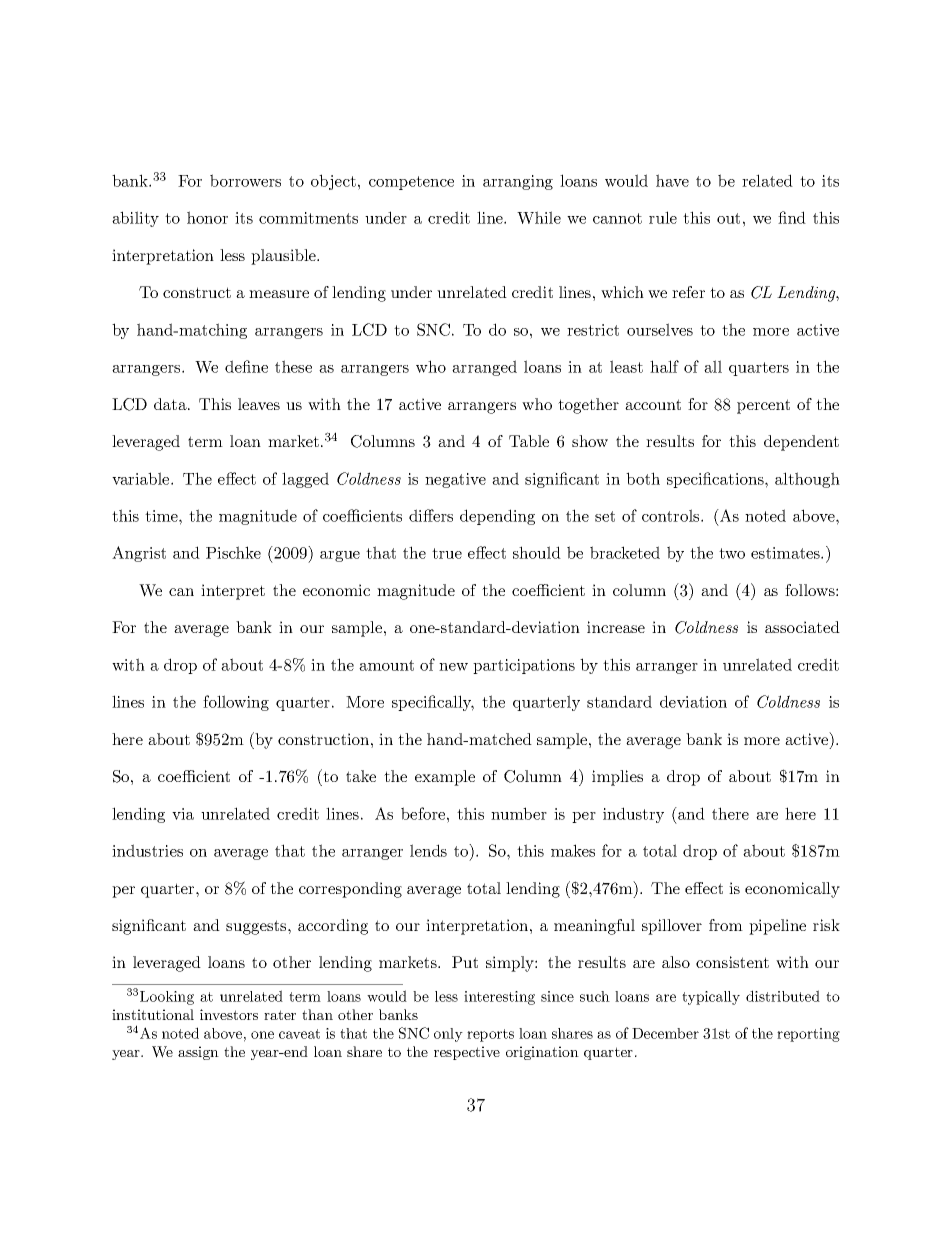  I want to click on arranging, so click(518, 182).
